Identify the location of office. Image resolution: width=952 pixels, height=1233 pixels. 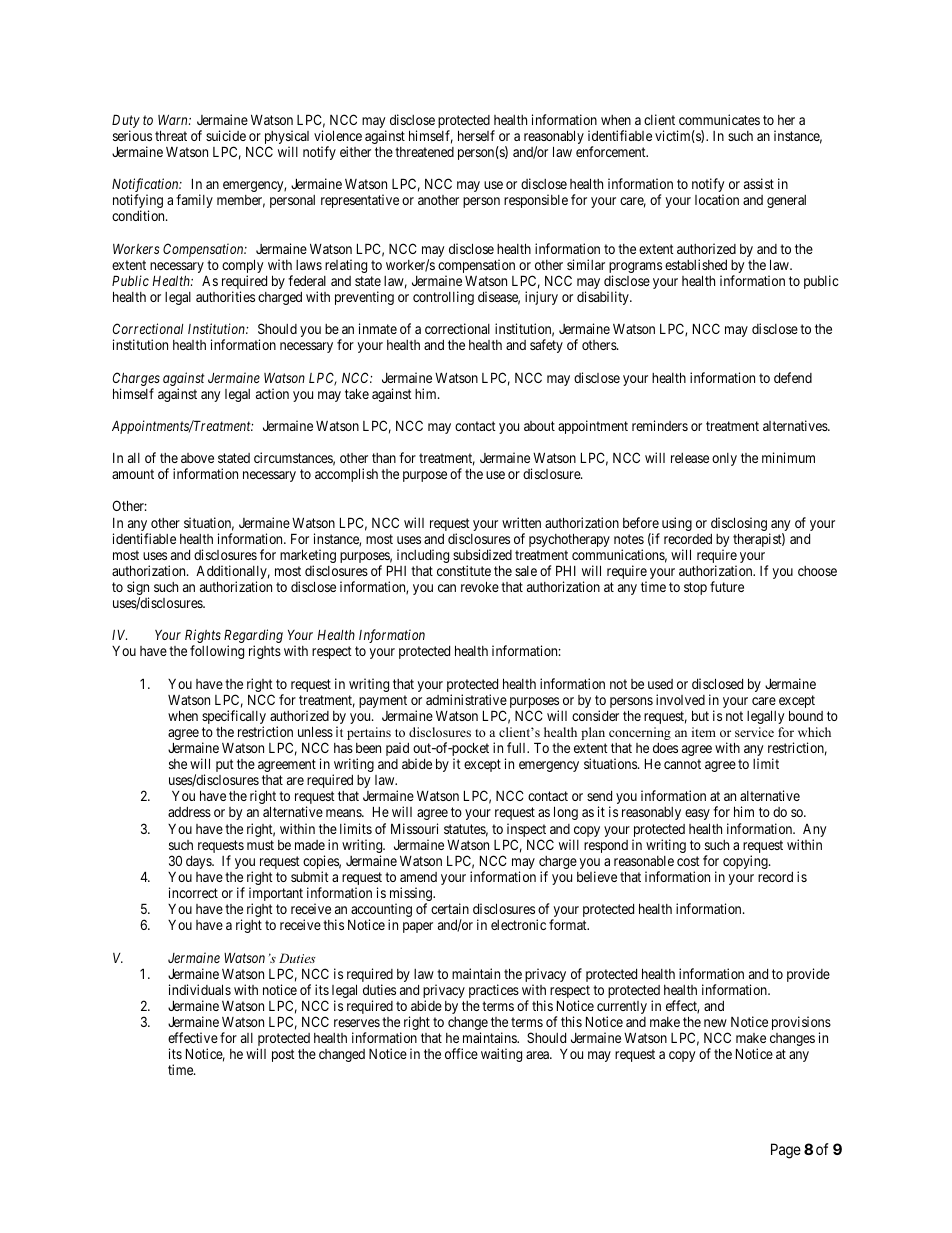
(461, 1053).
